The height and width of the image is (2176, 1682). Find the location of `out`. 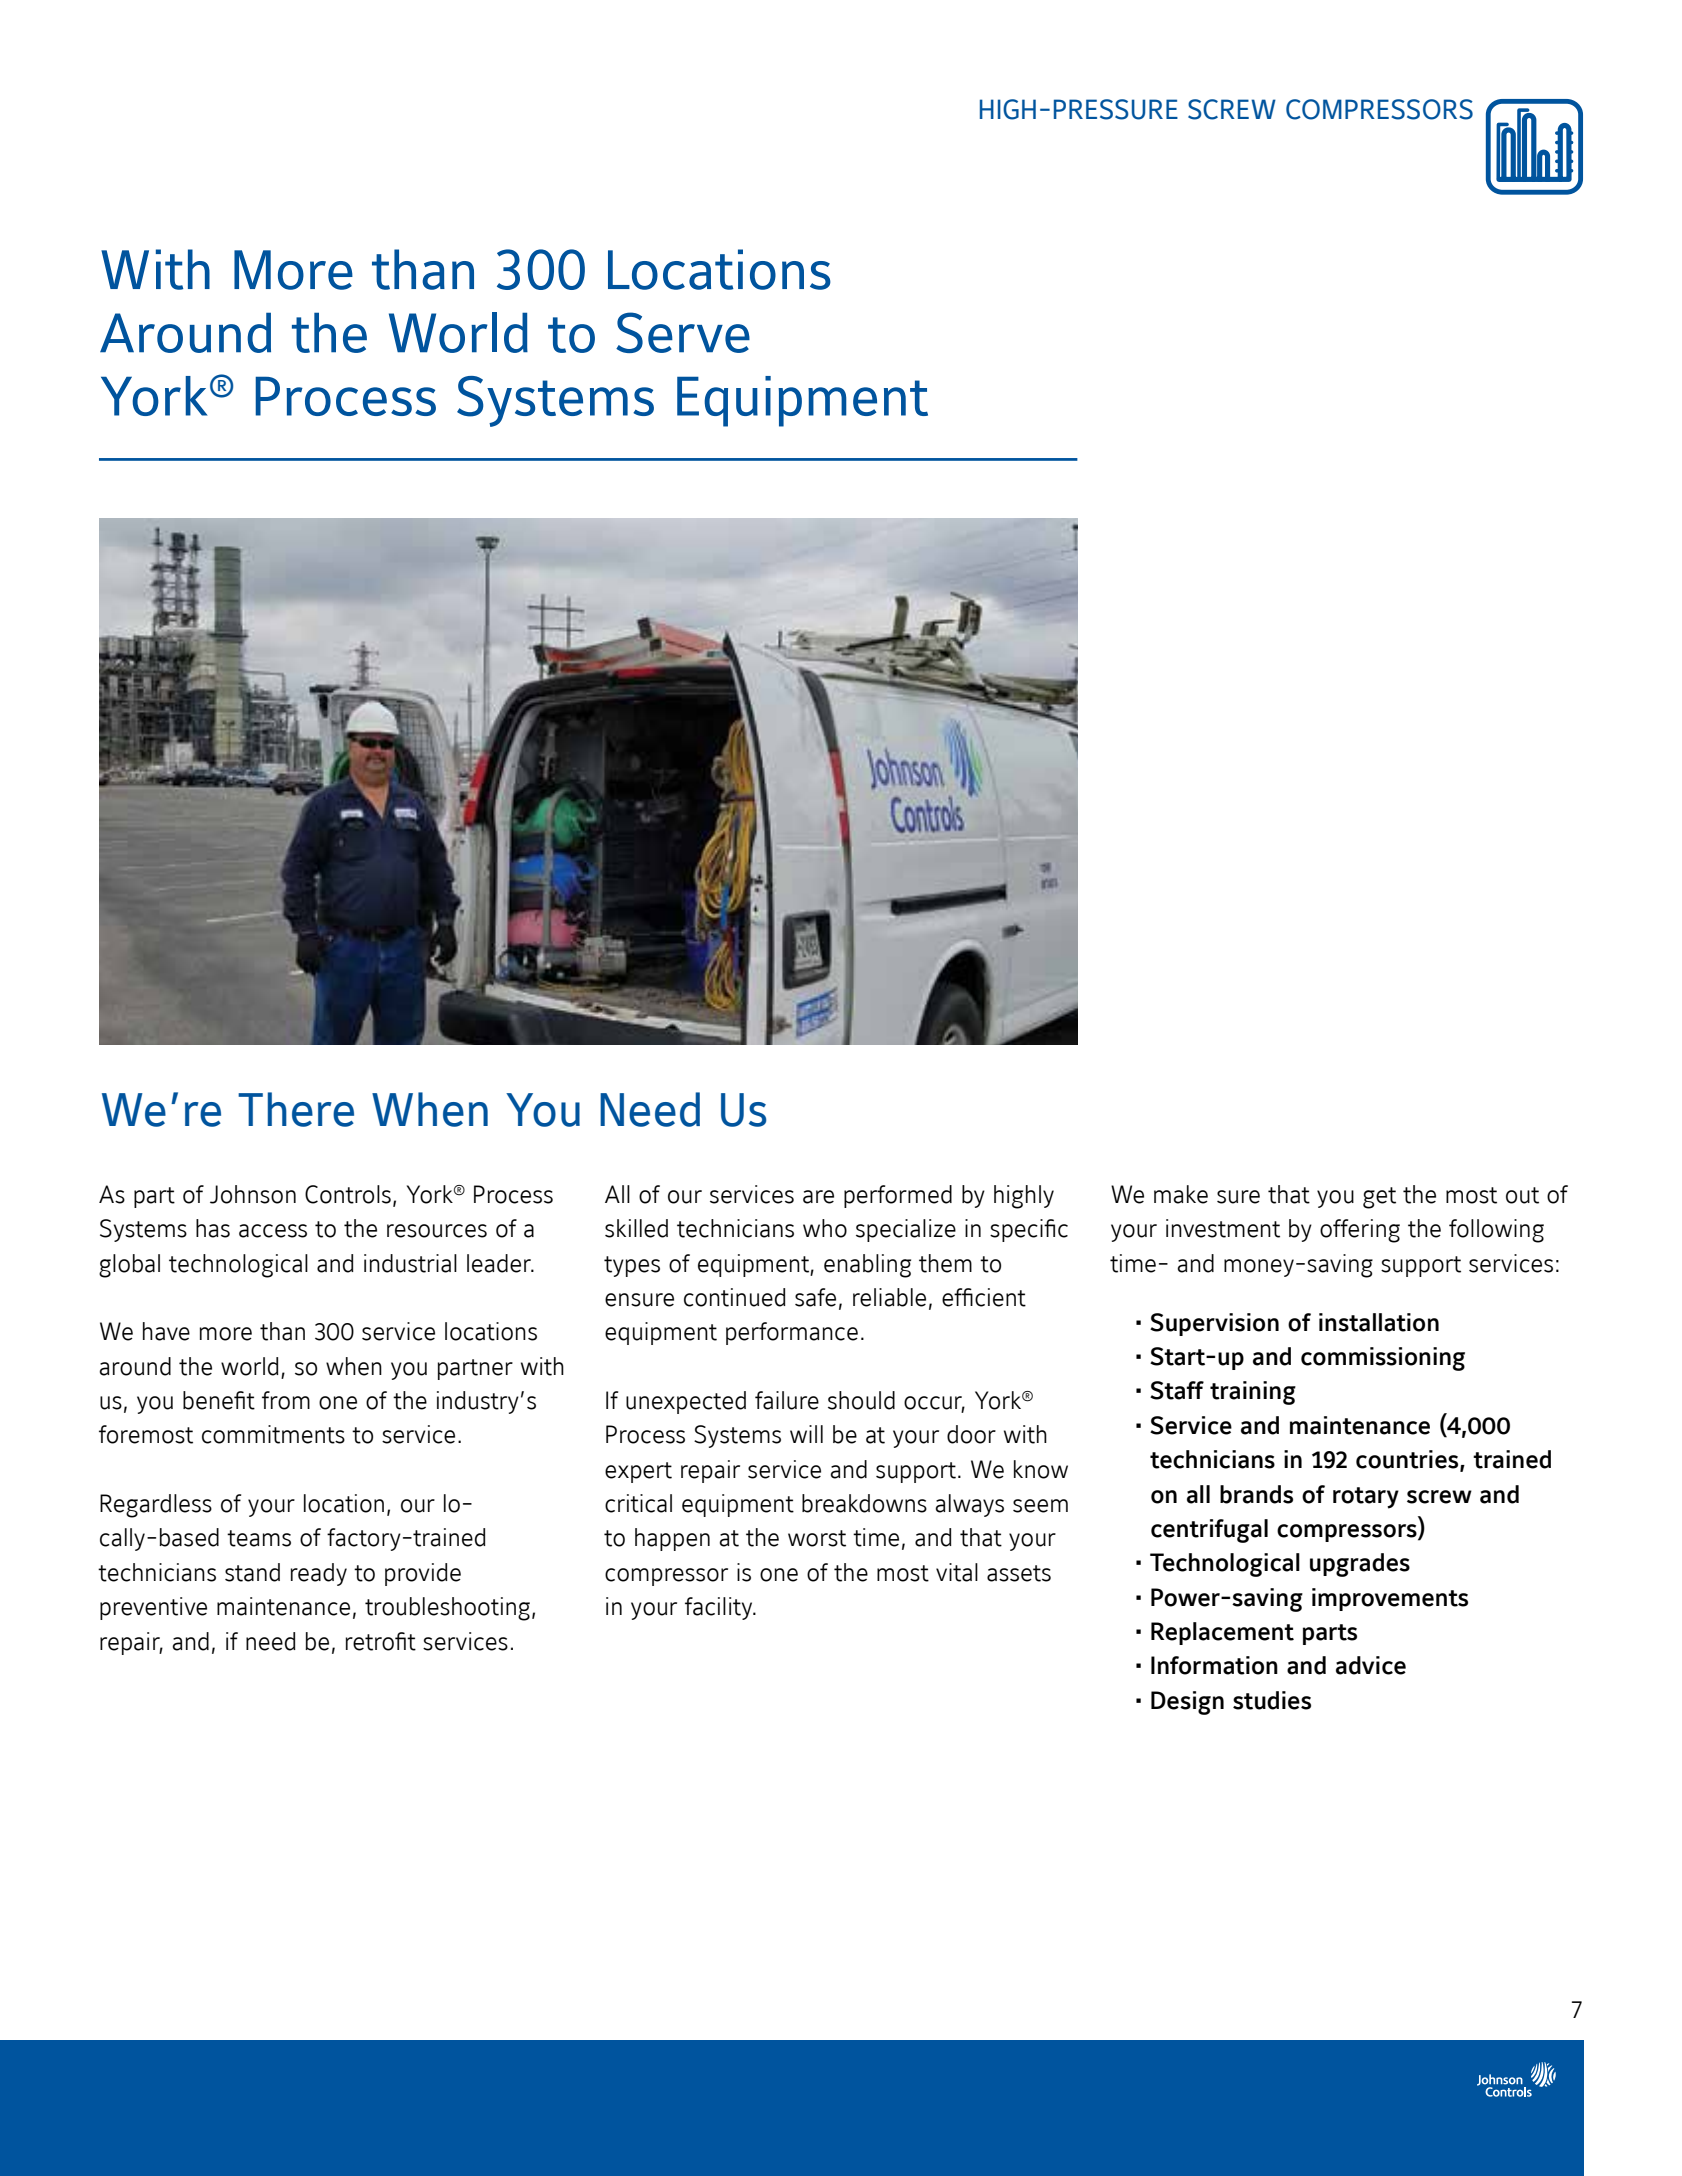

out is located at coordinates (1522, 1195).
